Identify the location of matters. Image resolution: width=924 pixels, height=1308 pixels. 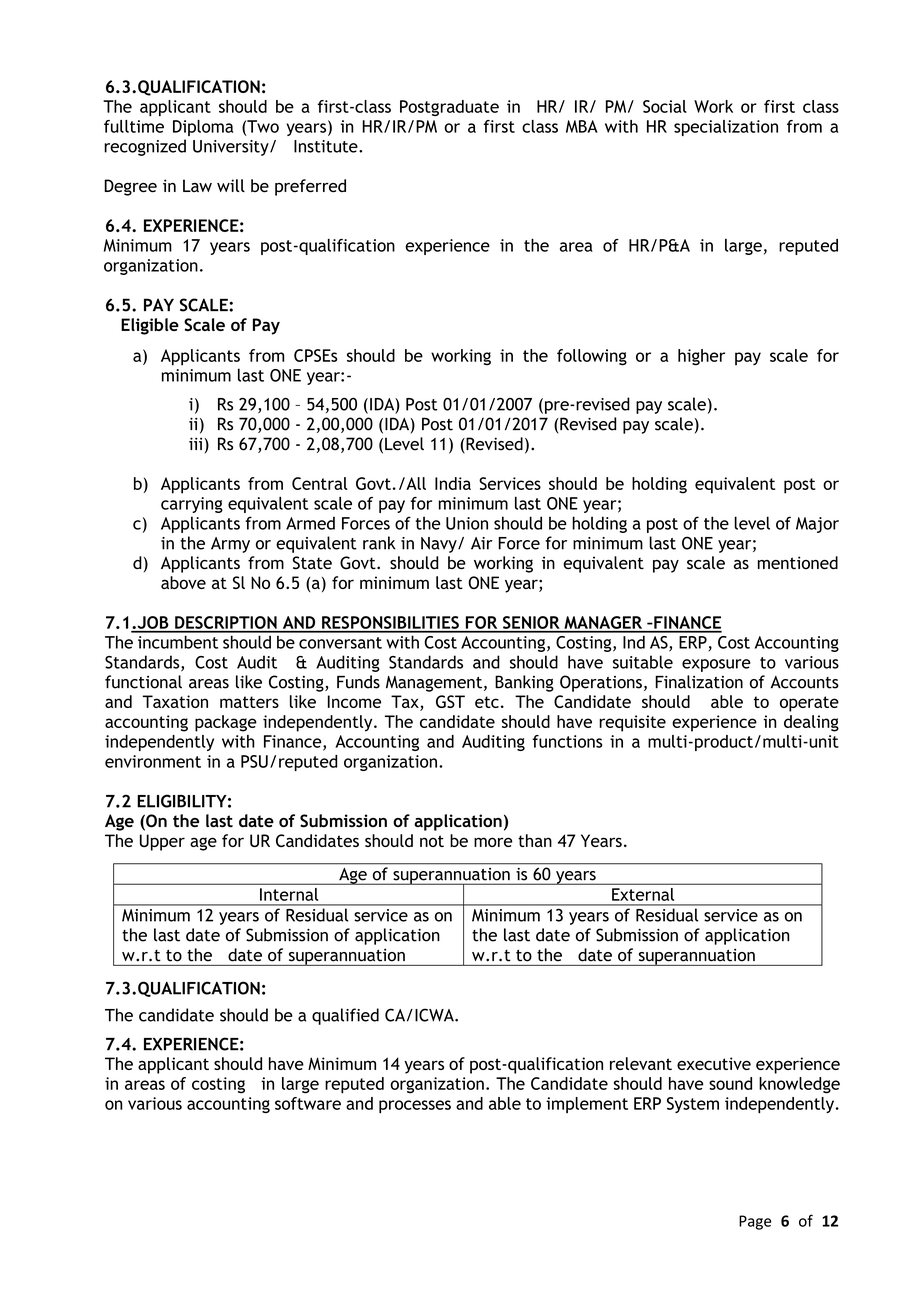
(249, 702).
